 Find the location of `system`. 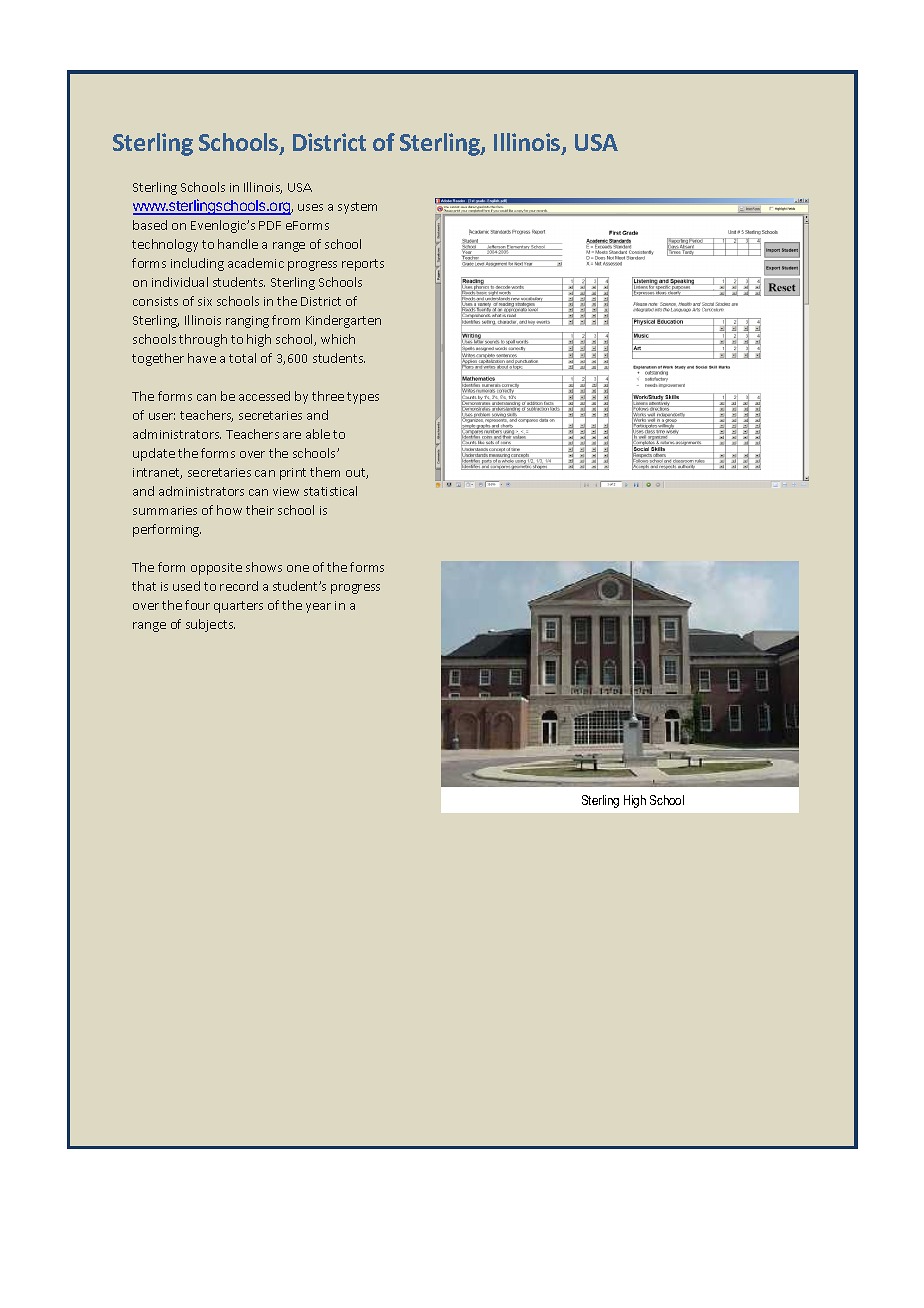

system is located at coordinates (357, 208).
